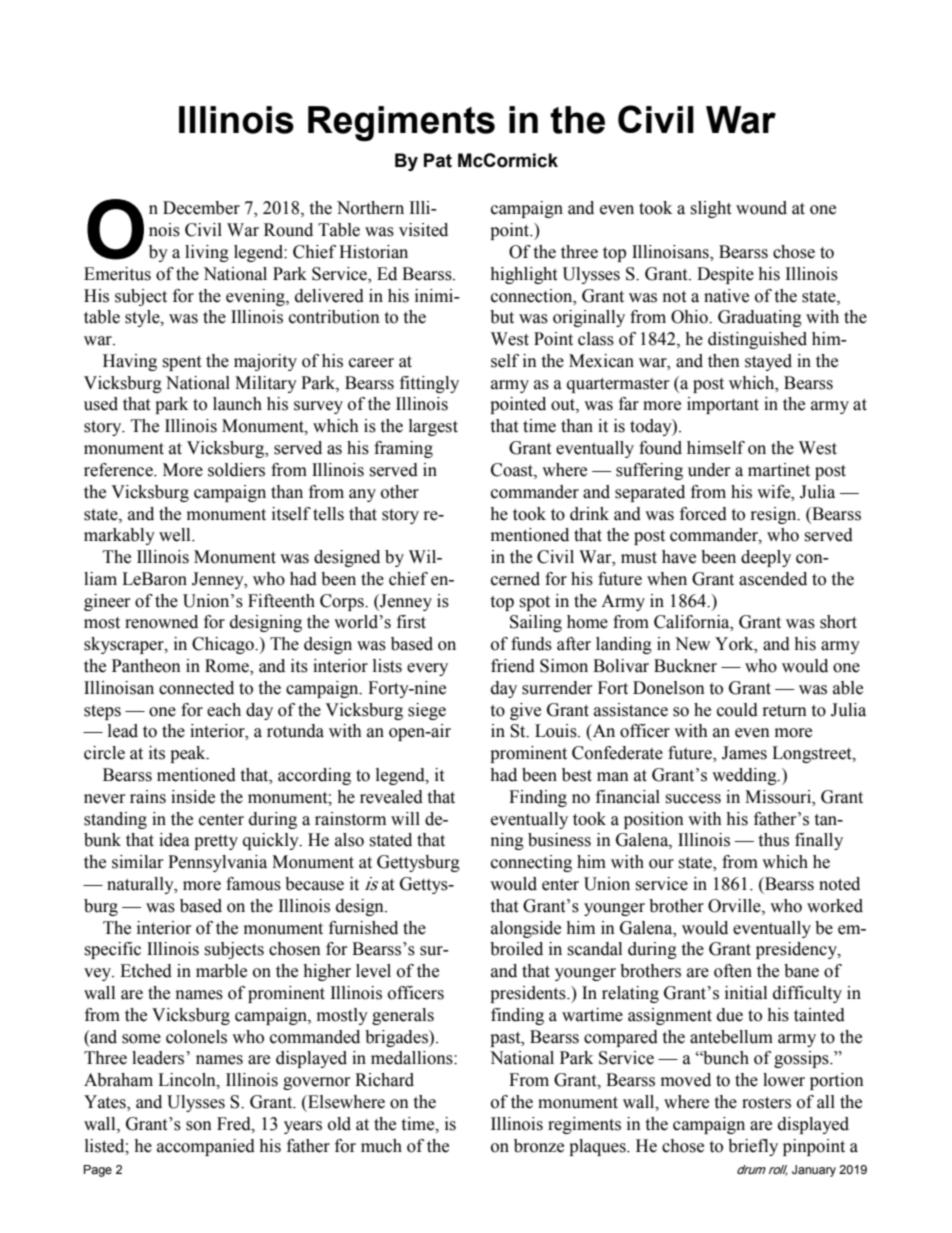 This screenshot has height=1233, width=952. I want to click on Pat, so click(438, 160).
